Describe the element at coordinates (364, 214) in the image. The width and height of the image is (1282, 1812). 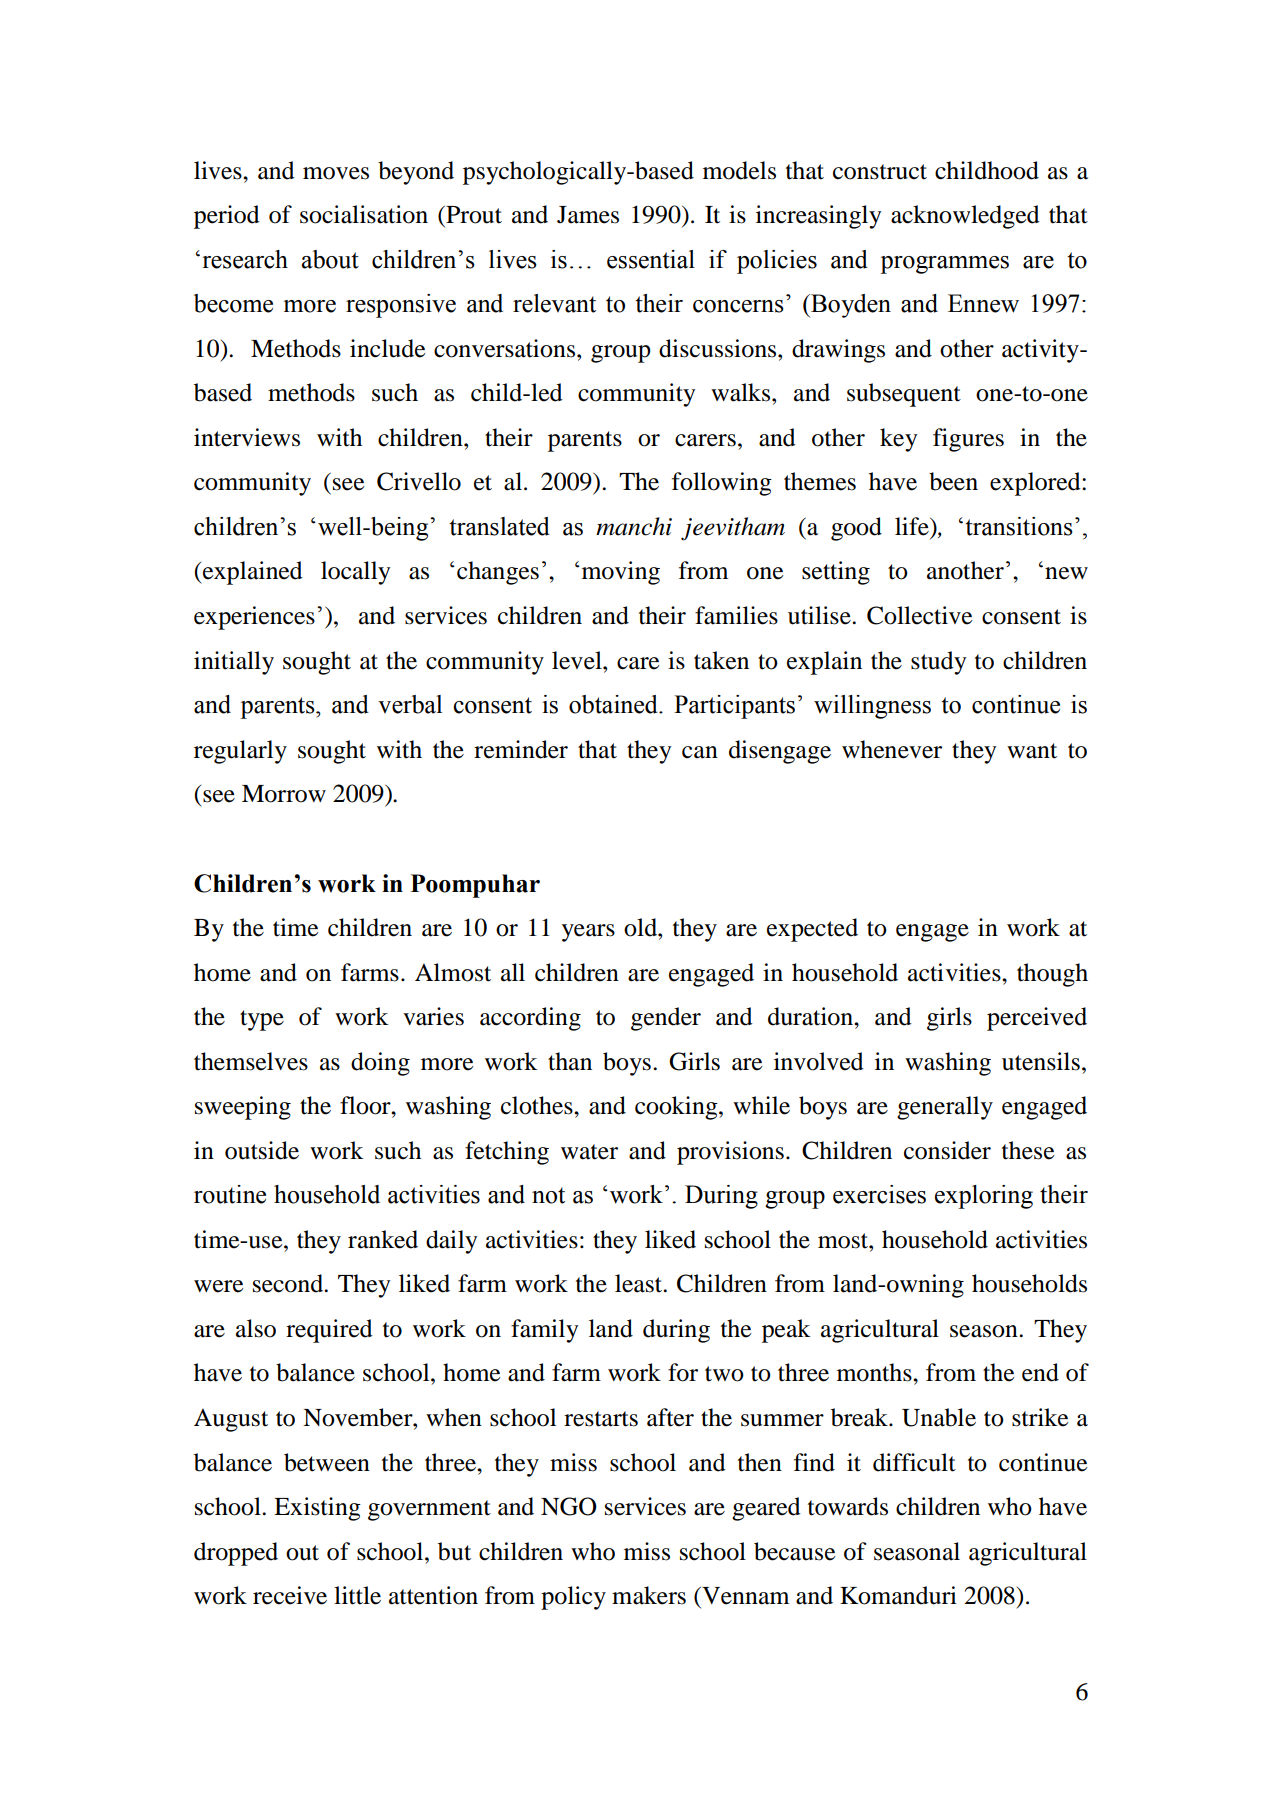
I see `socialisation` at that location.
